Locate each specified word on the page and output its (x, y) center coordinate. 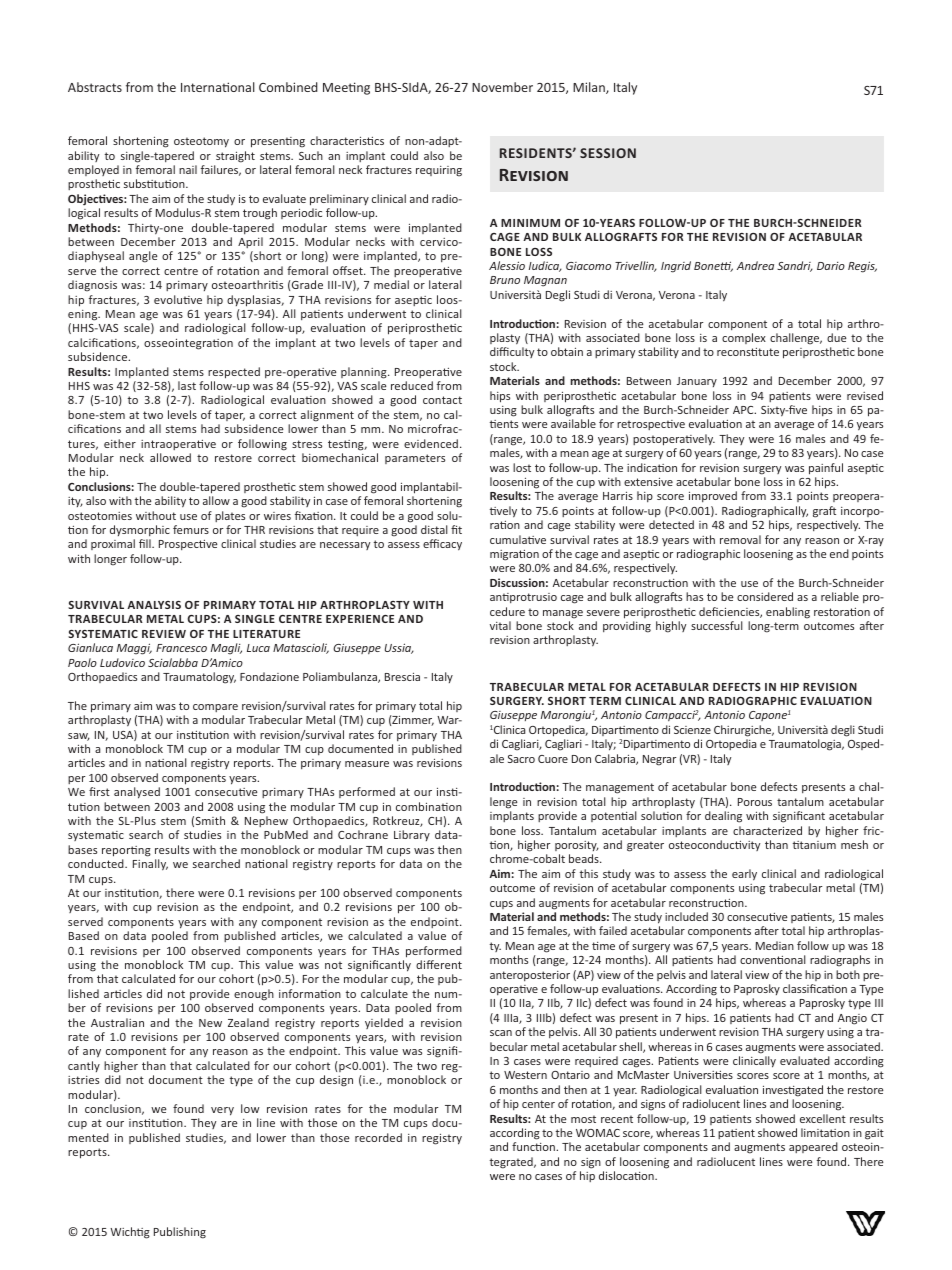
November (502, 87)
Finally (150, 865)
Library (412, 835)
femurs (191, 529)
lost (522, 467)
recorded (378, 1137)
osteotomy (201, 142)
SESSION (608, 153)
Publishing (180, 1233)
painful (826, 469)
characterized (767, 830)
